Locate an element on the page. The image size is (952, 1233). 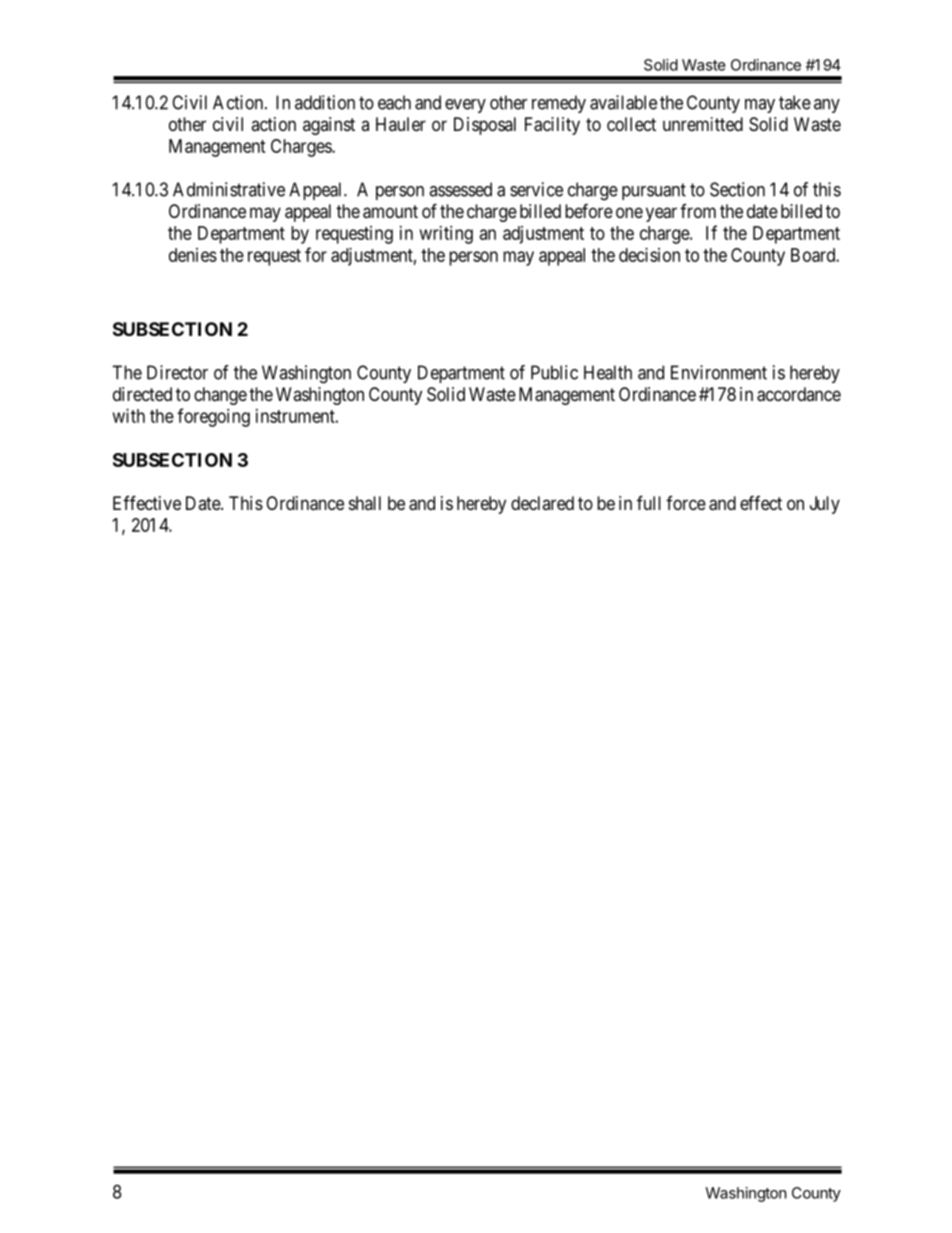
take is located at coordinates (795, 102).
